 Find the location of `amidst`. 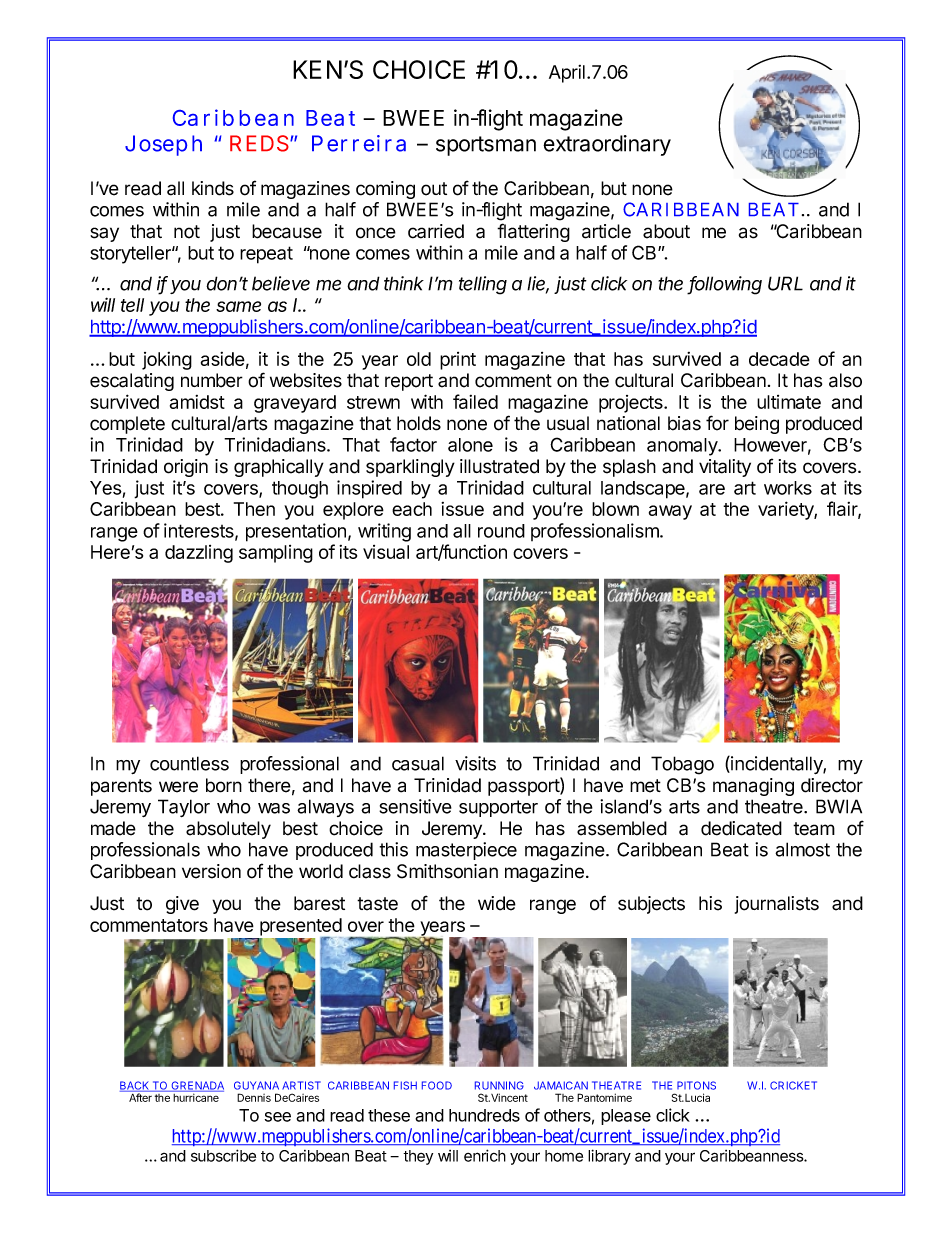

amidst is located at coordinates (197, 402).
